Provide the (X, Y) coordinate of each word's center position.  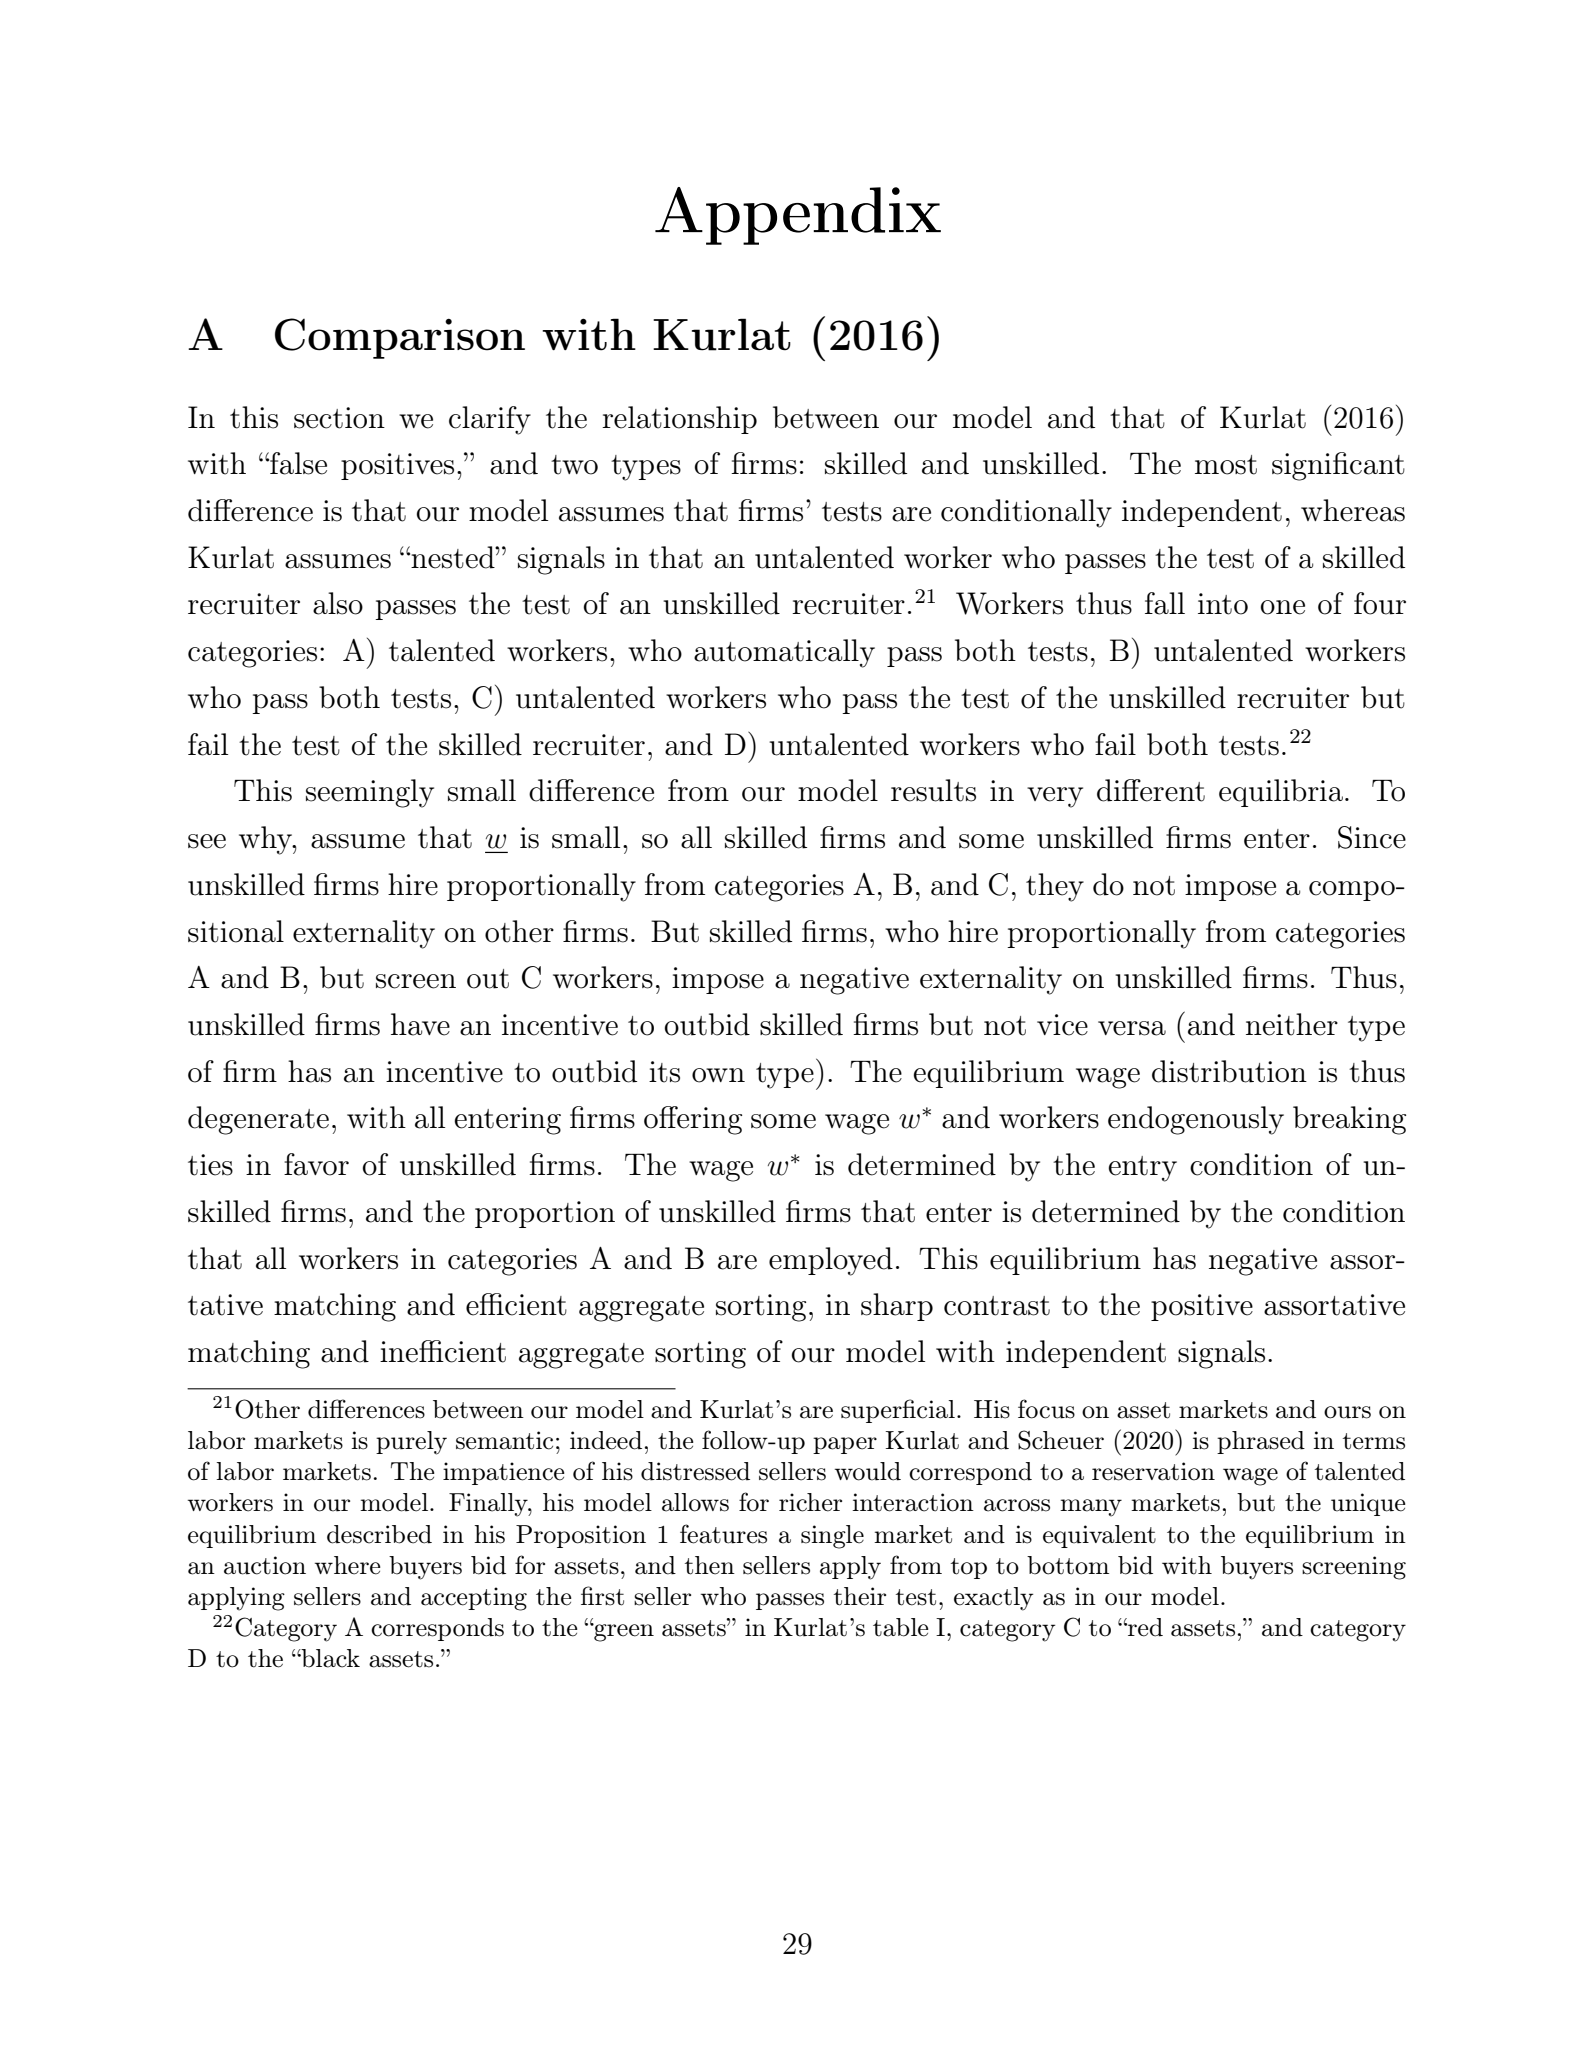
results (933, 790)
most (1226, 465)
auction (265, 1565)
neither (1292, 1024)
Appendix (798, 216)
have (420, 1024)
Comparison (400, 338)
